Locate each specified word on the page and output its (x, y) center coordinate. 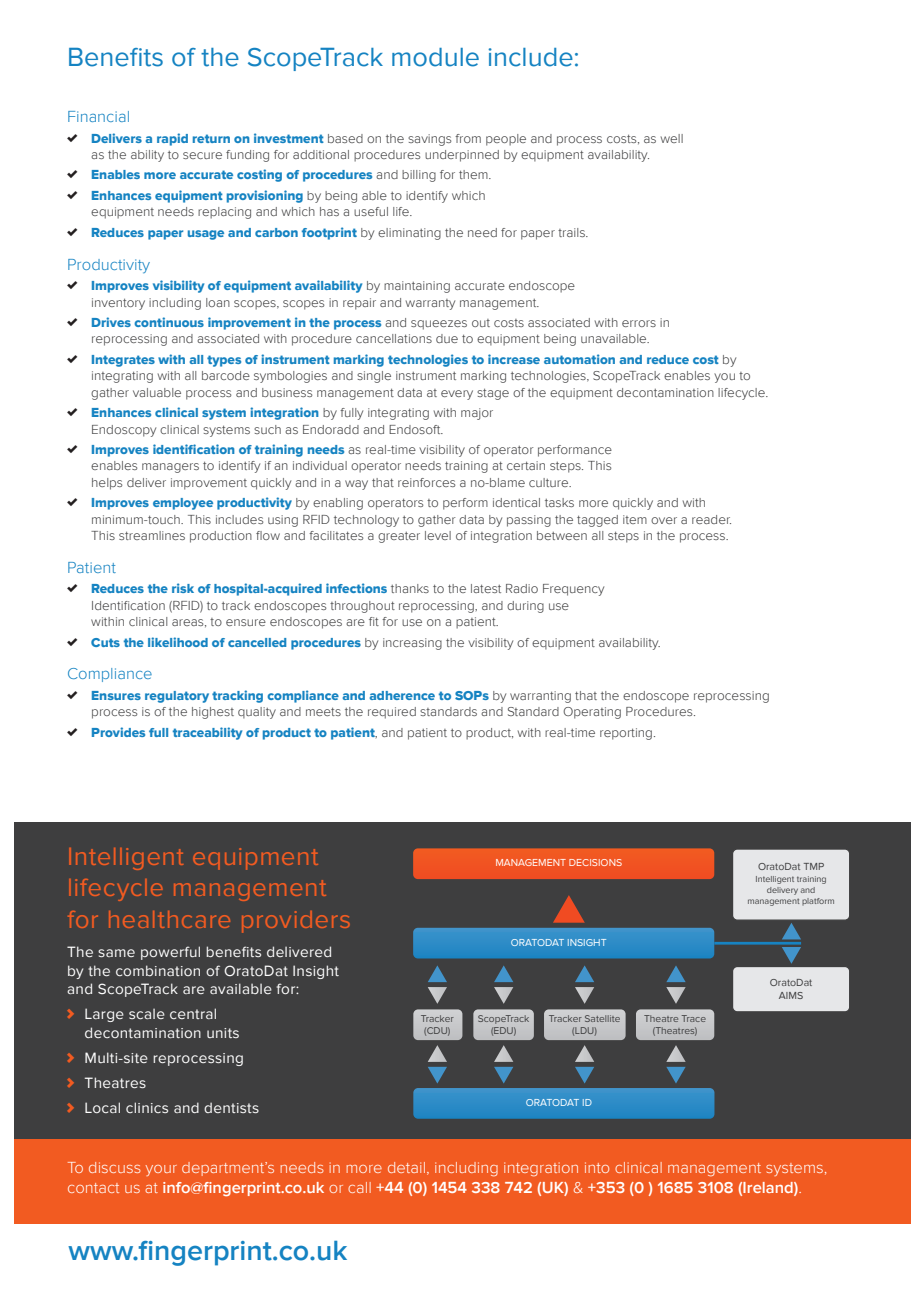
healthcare (169, 919)
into (597, 1167)
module (435, 57)
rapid (172, 139)
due (447, 338)
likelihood (178, 642)
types (224, 361)
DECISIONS (595, 862)
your (161, 1170)
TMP (814, 866)
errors (639, 323)
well (672, 138)
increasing (412, 644)
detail (406, 1167)
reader (711, 519)
